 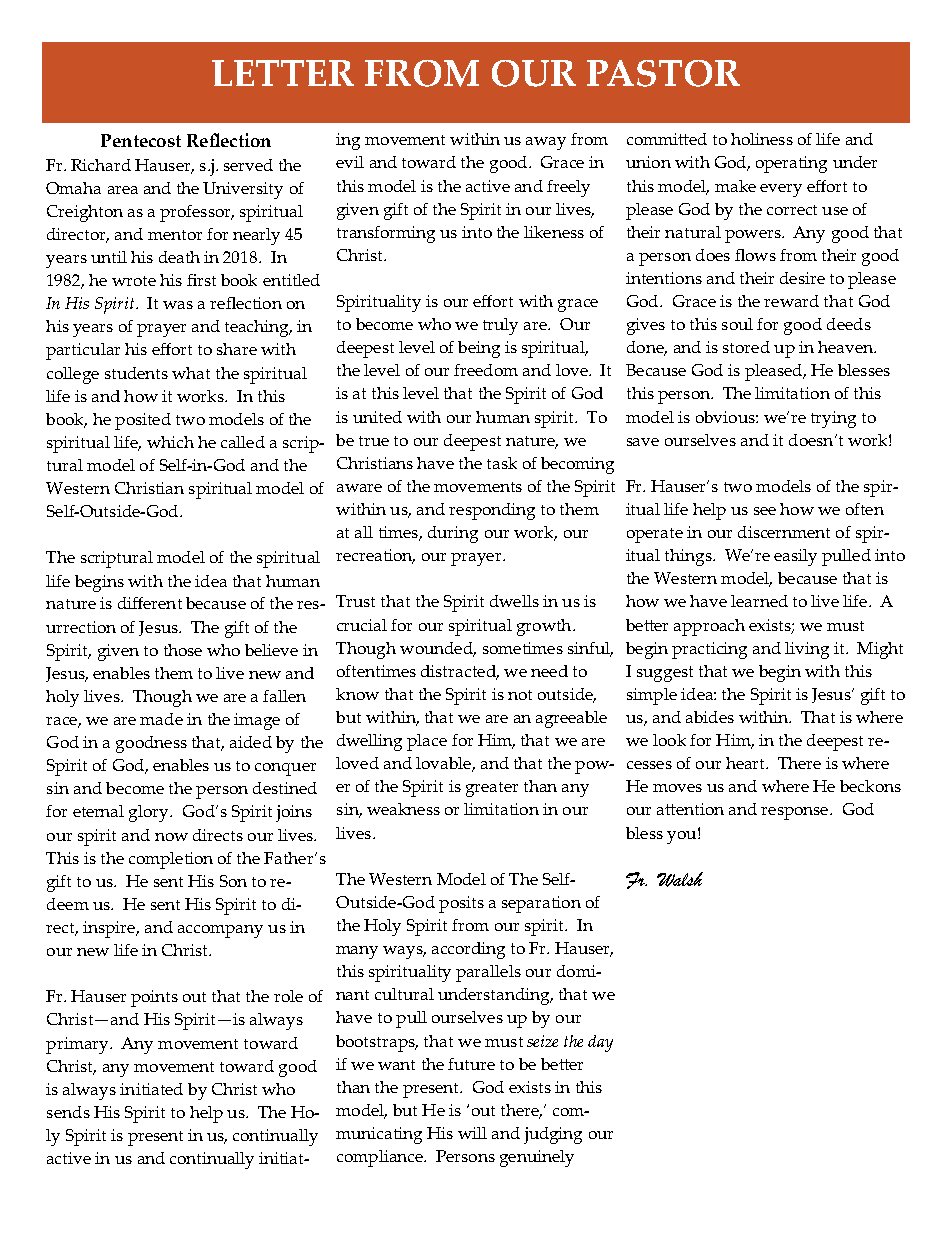 What do you see at coordinates (68, 1112) in the screenshot?
I see `sends` at bounding box center [68, 1112].
